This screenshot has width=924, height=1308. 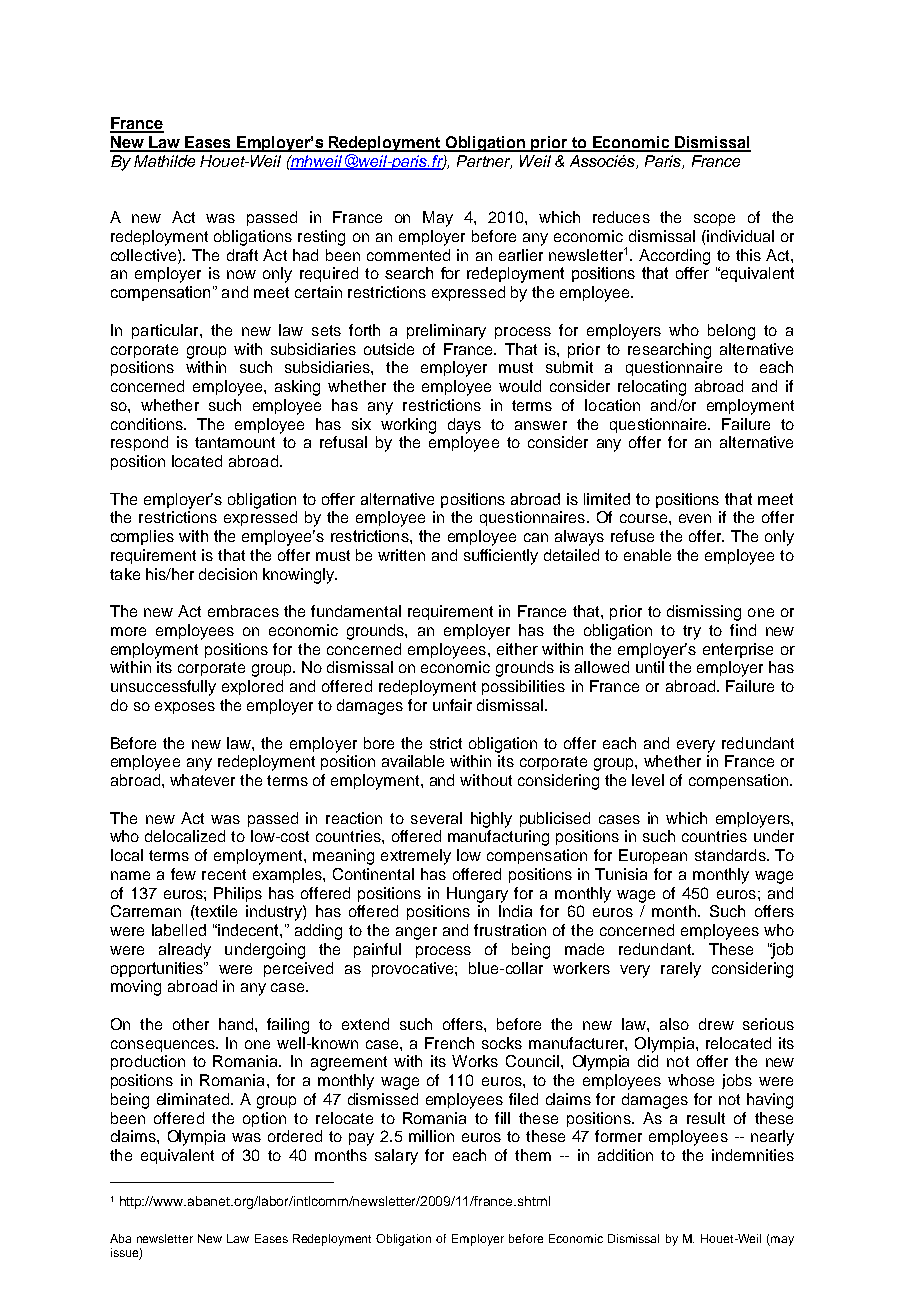 What do you see at coordinates (436, 818) in the screenshot?
I see `several` at bounding box center [436, 818].
